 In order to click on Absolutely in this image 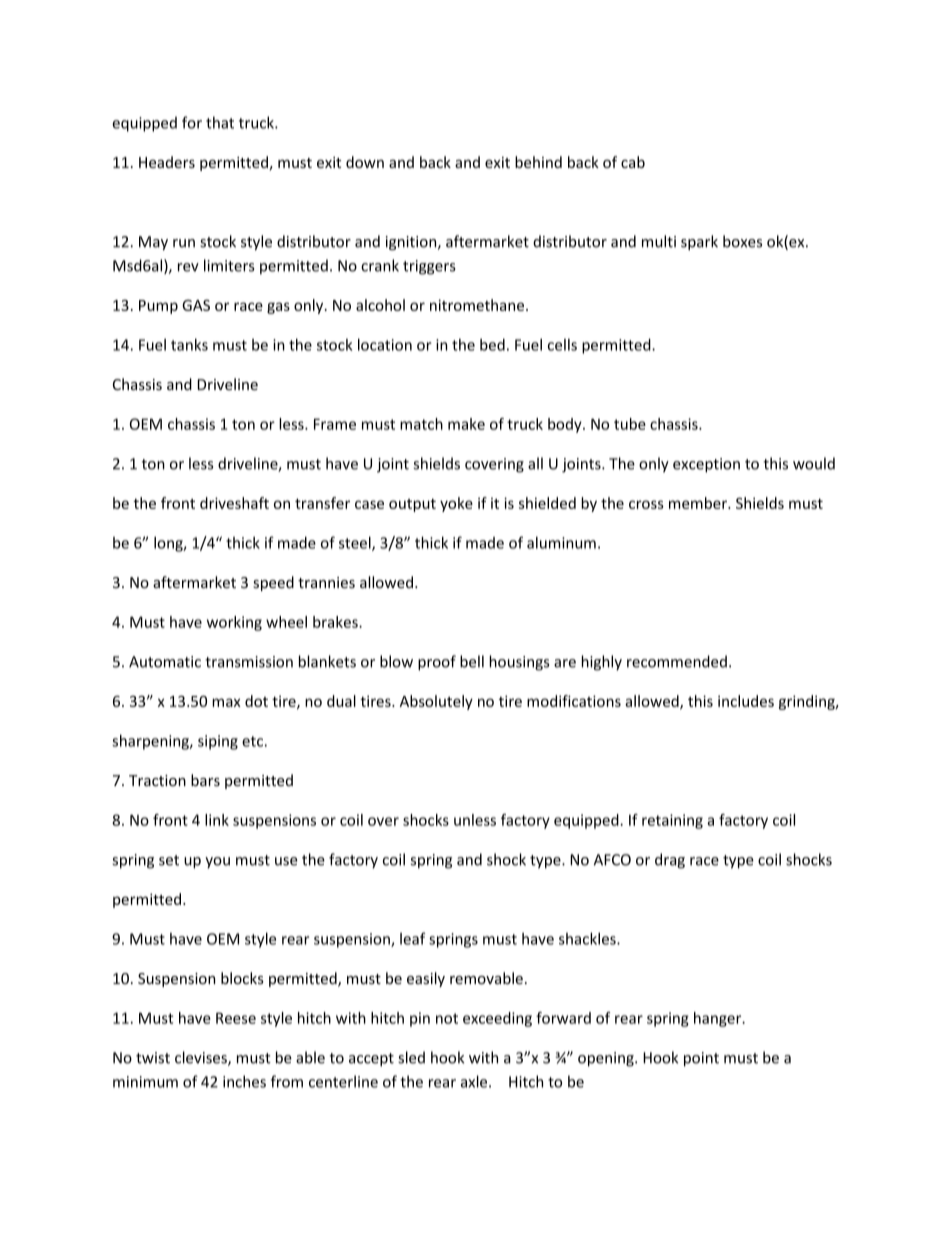, I will do `click(436, 702)`.
